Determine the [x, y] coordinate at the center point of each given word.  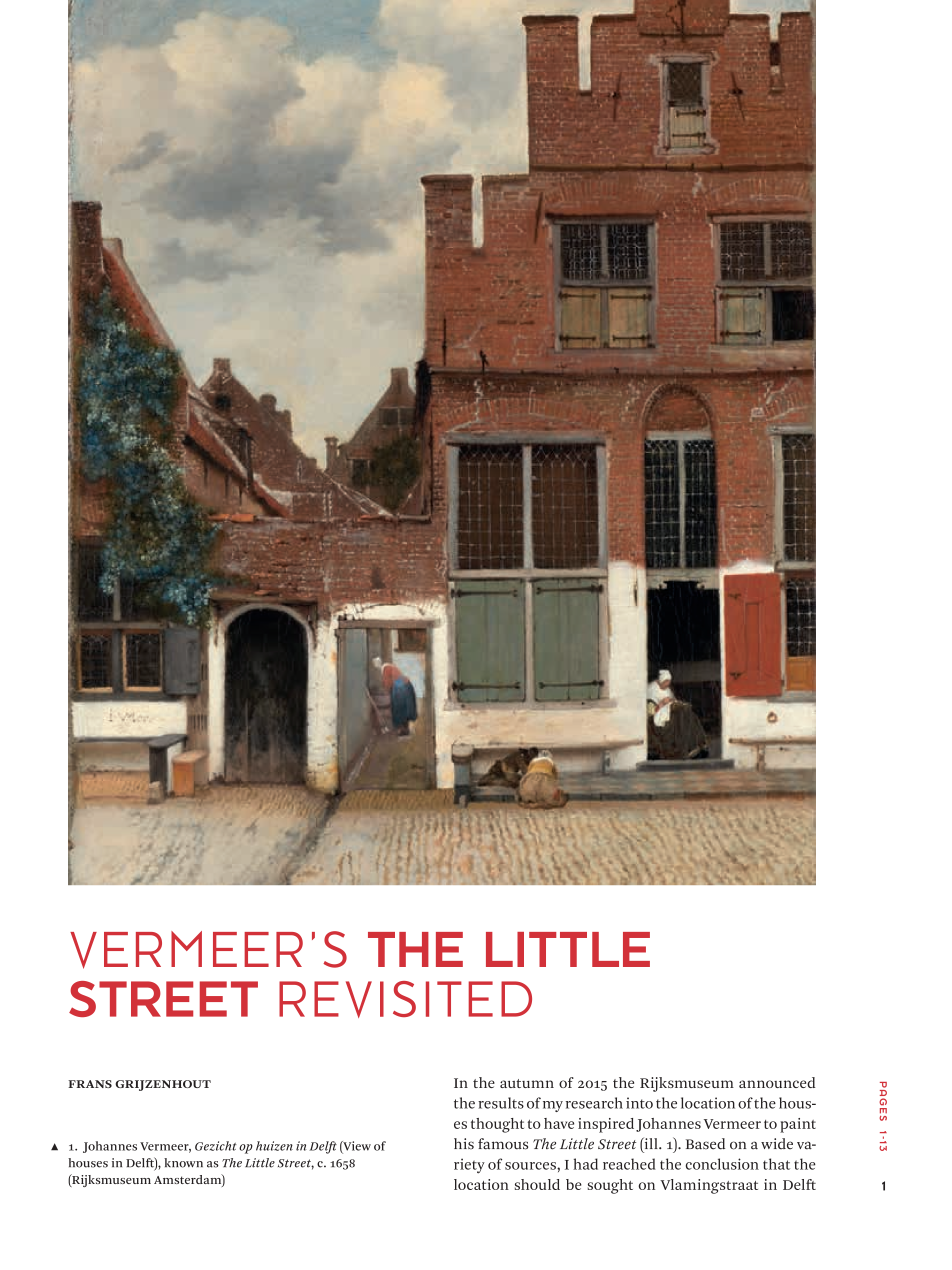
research [594, 1103]
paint [798, 1125]
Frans [90, 1084]
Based [705, 1144]
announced [777, 1082]
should [537, 1184]
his [464, 1144]
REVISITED [405, 999]
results [501, 1103]
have [559, 1123]
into [639, 1103]
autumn [527, 1083]
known [183, 1163]
